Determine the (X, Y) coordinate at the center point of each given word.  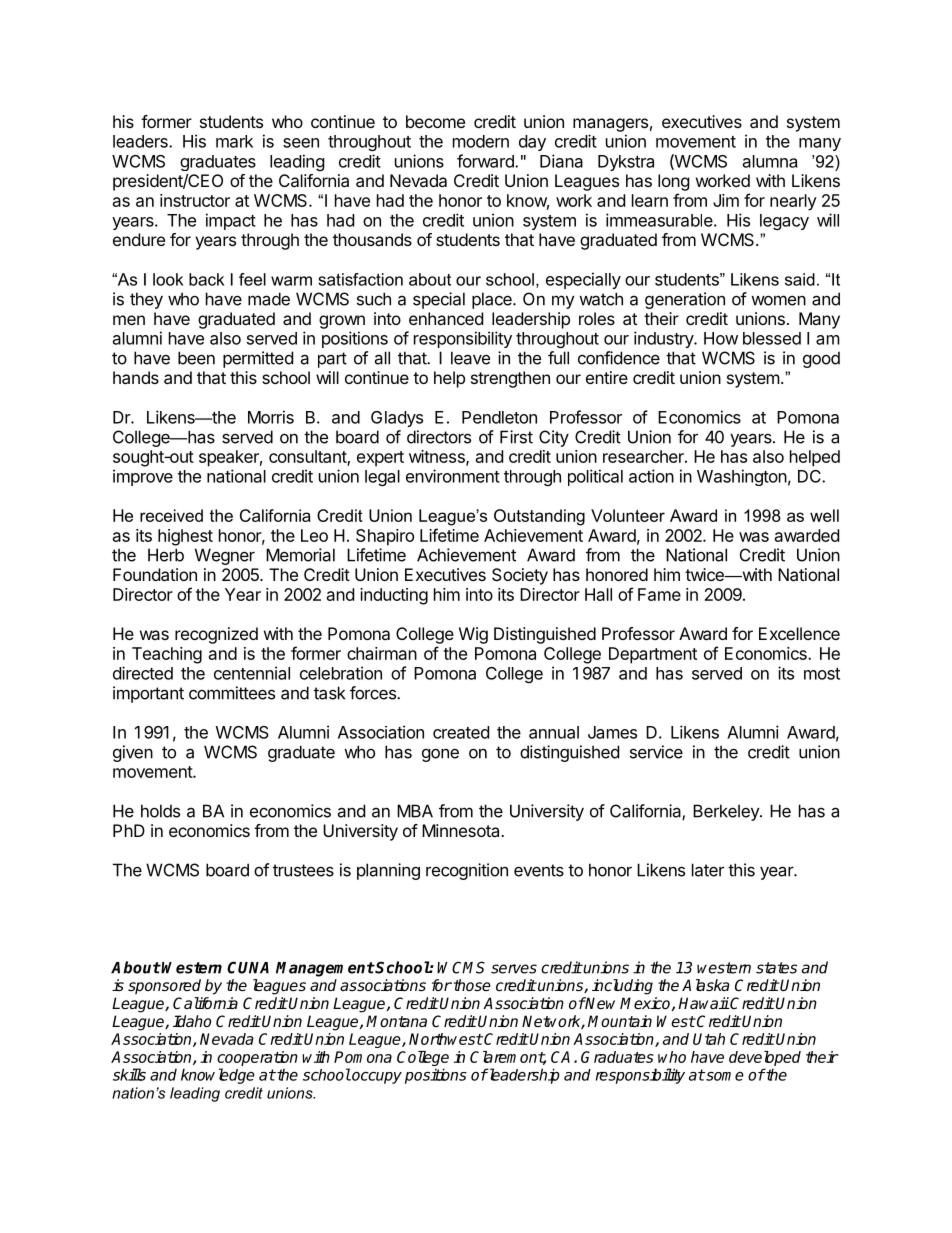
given (133, 753)
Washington (742, 477)
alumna (770, 161)
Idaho (192, 1021)
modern (481, 141)
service (656, 752)
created (461, 732)
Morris (271, 417)
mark (234, 141)
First (516, 437)
